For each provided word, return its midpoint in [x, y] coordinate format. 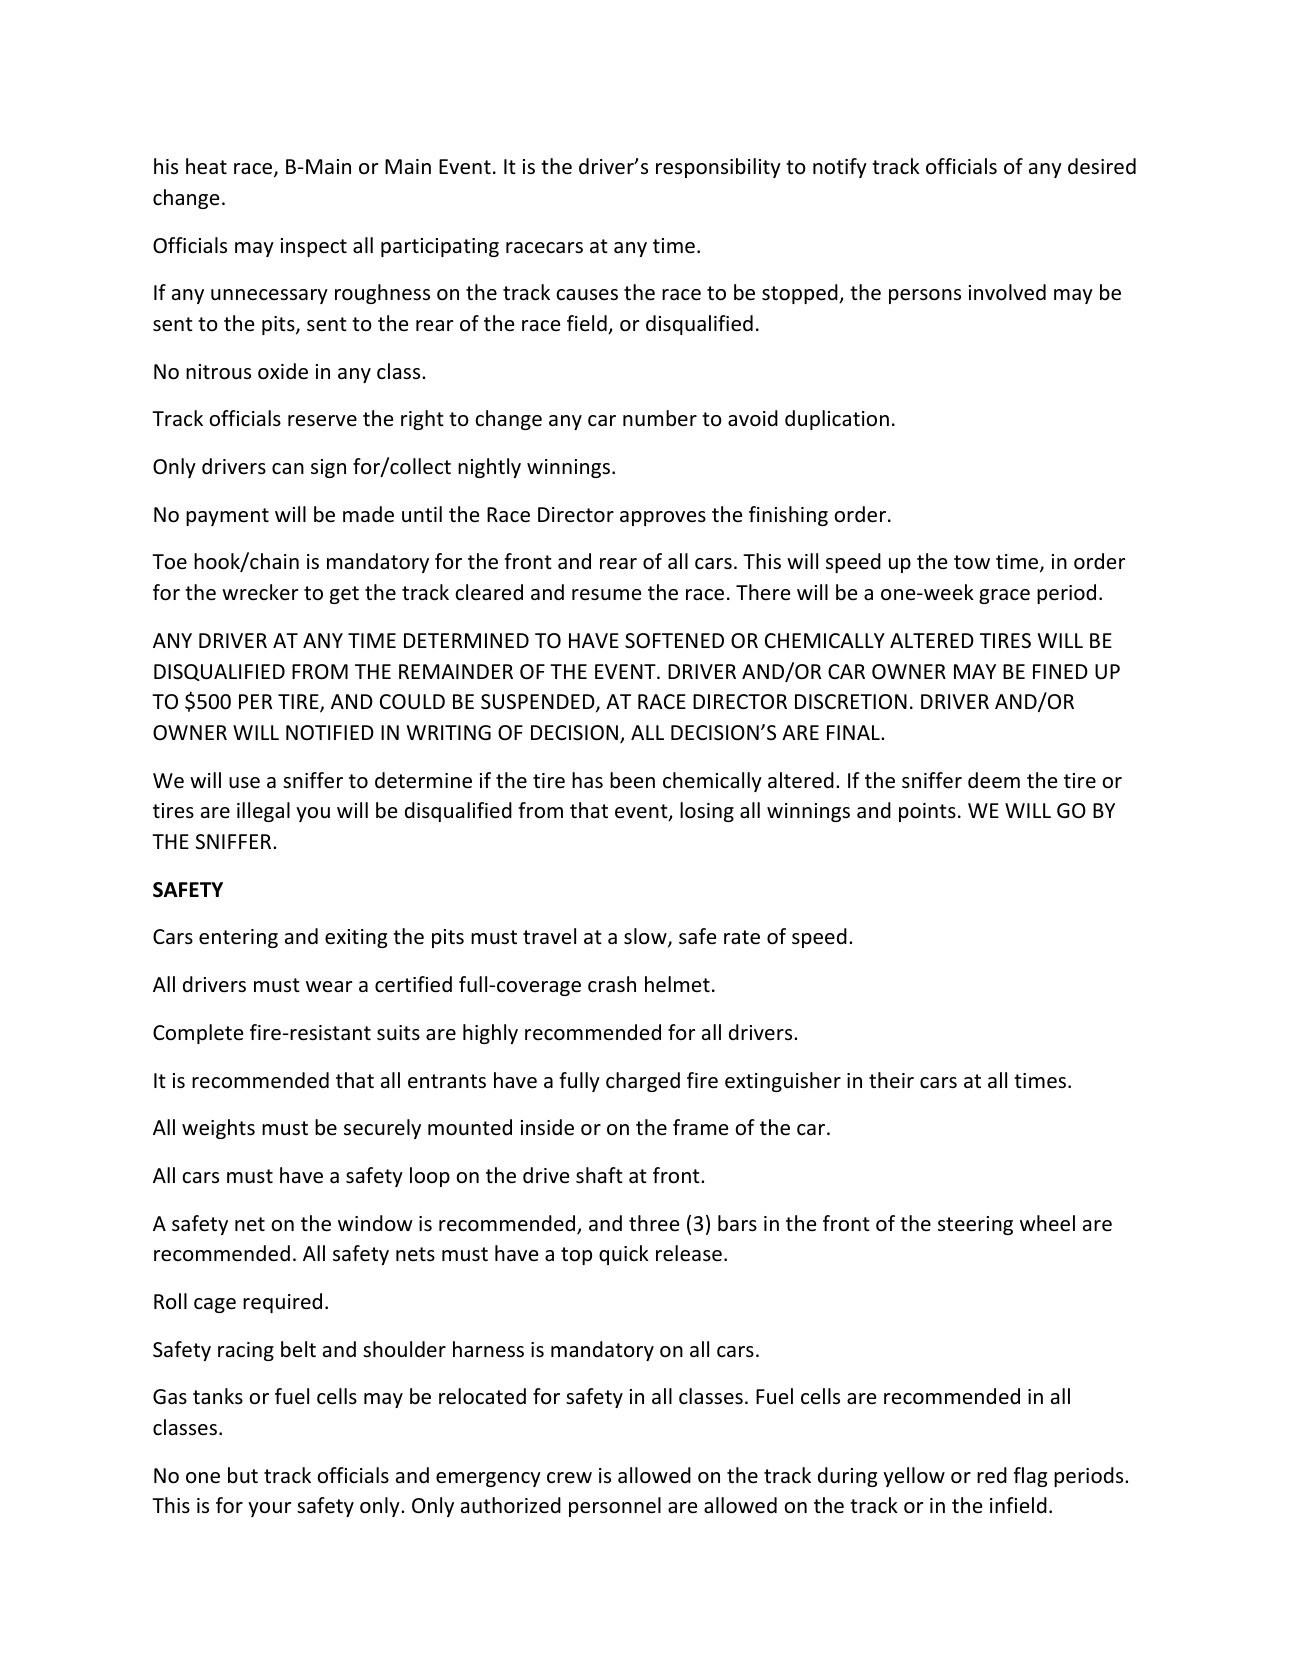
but [243, 1475]
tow [972, 562]
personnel [615, 1507]
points [927, 812]
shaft [599, 1175]
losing [707, 812]
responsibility [718, 168]
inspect [314, 247]
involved [1007, 292]
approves [663, 518]
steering [975, 1225]
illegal [263, 812]
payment [227, 517]
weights [218, 1129]
